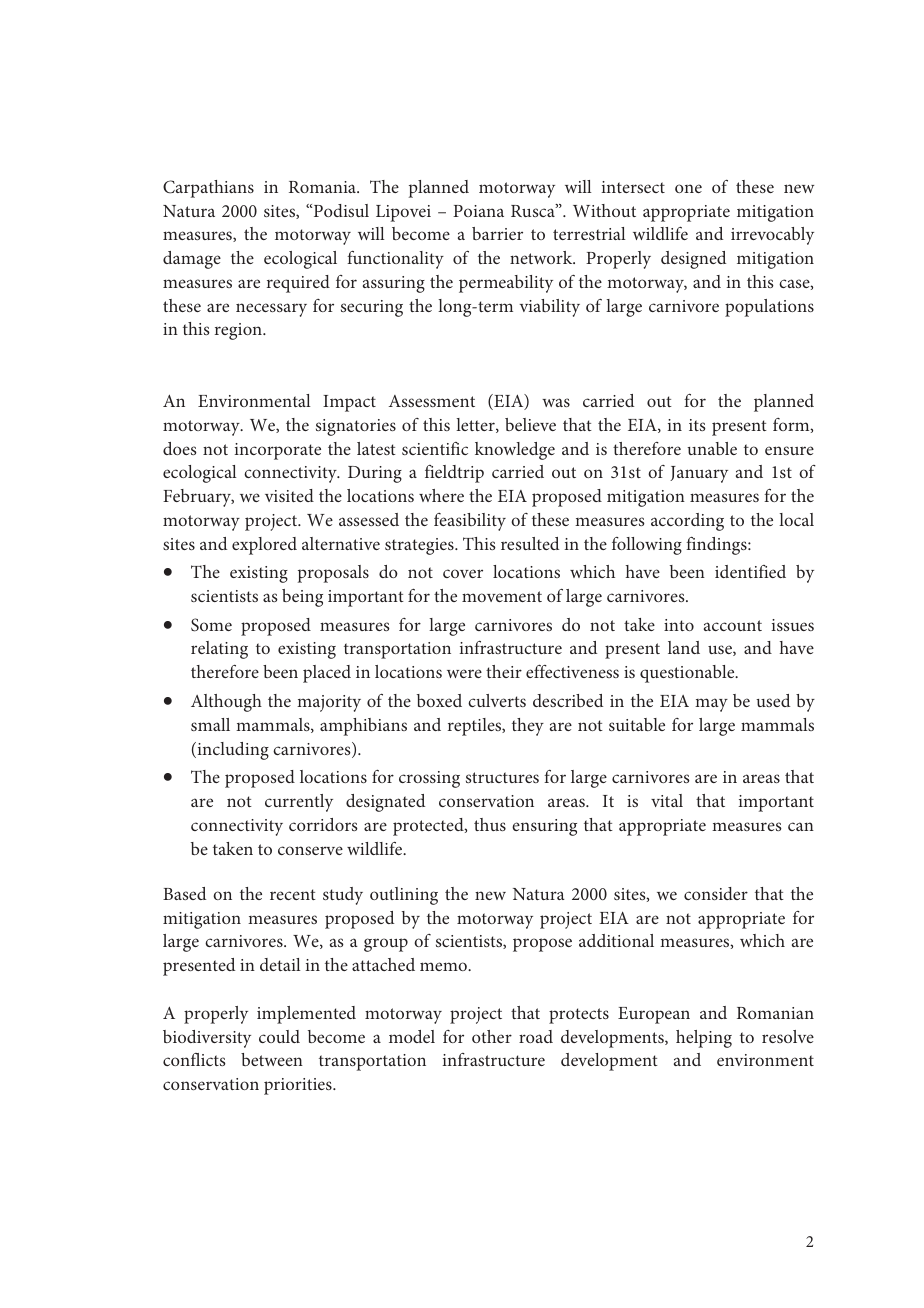  I want to click on other, so click(492, 1036).
